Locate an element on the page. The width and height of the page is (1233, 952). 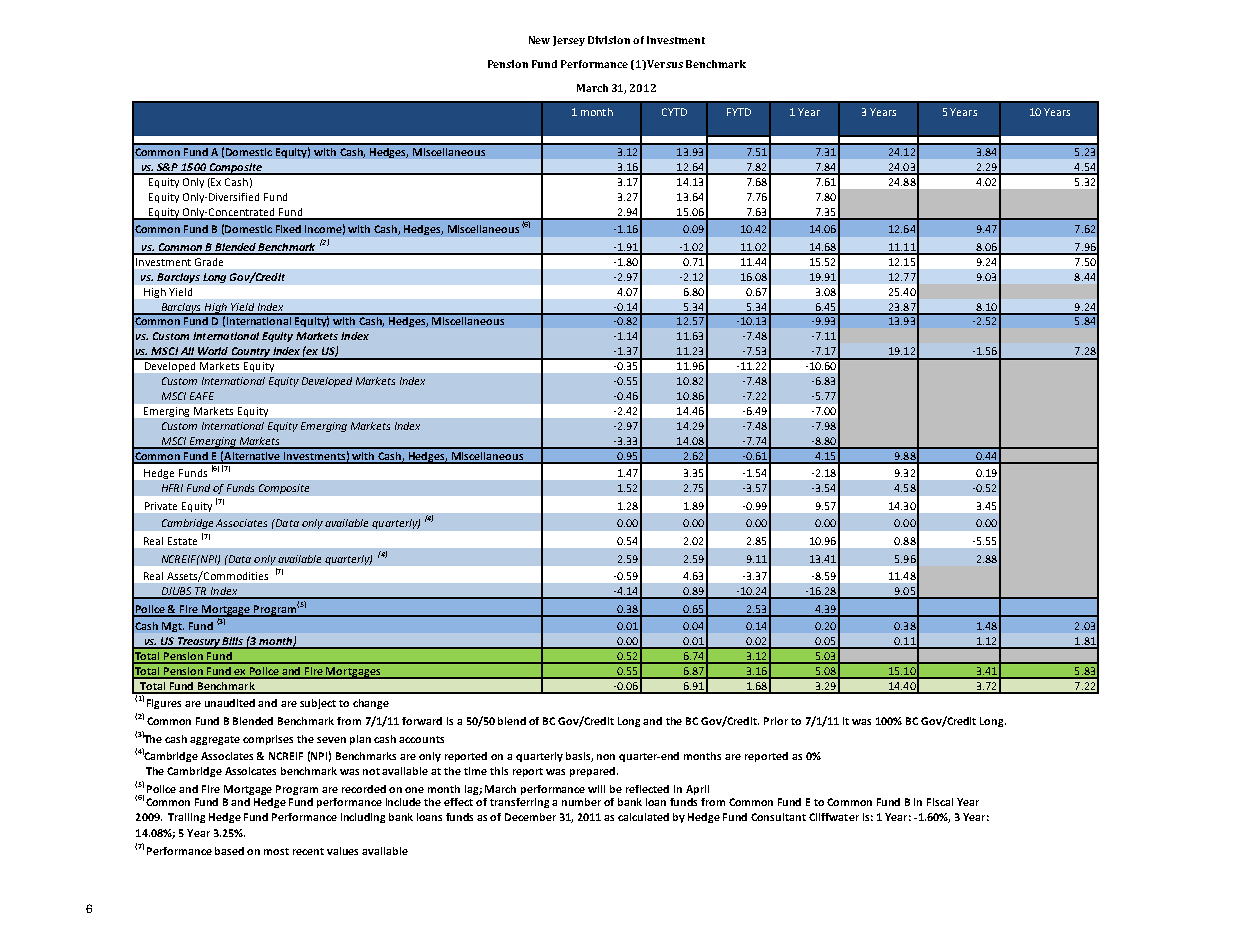
December is located at coordinates (530, 817).
